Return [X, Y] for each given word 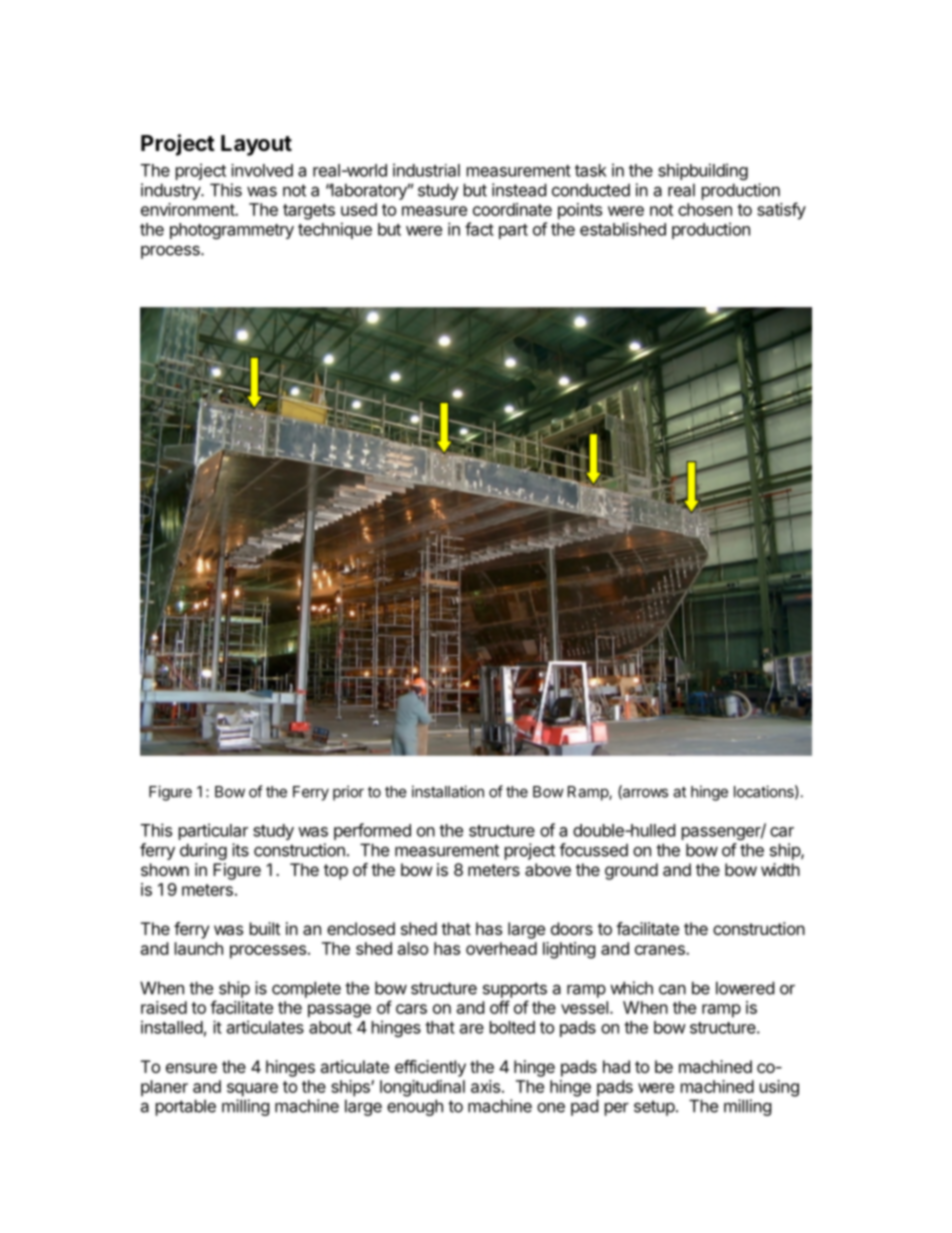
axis [485, 1086]
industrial [426, 170]
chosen [705, 209]
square [252, 1090]
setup [654, 1108]
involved [262, 170]
